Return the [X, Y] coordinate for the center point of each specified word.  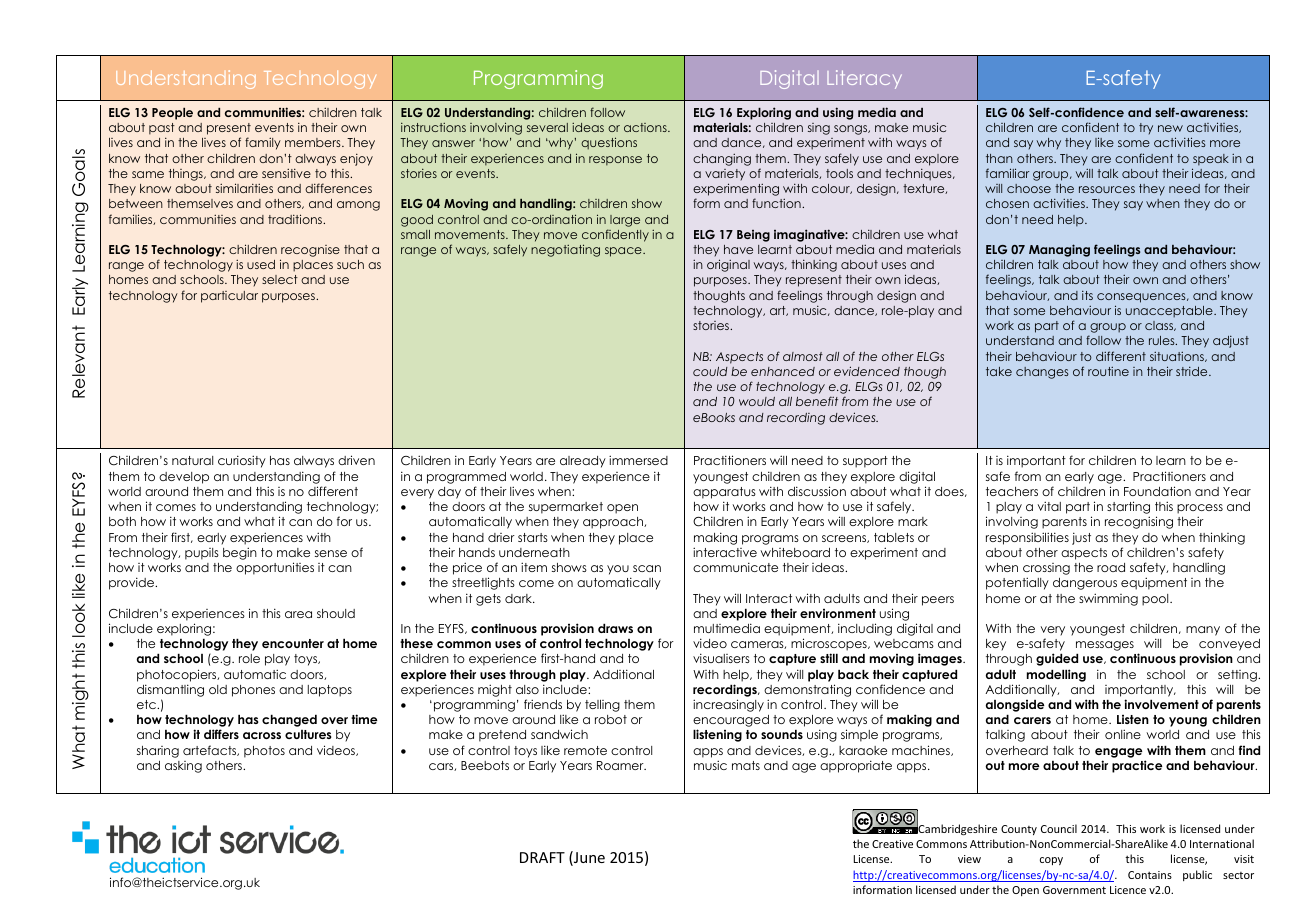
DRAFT [542, 857]
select [280, 279]
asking [183, 767]
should [336, 613]
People [172, 114]
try [1146, 128]
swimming [1108, 599]
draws [615, 628]
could [710, 371]
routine [1108, 371]
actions [646, 127]
